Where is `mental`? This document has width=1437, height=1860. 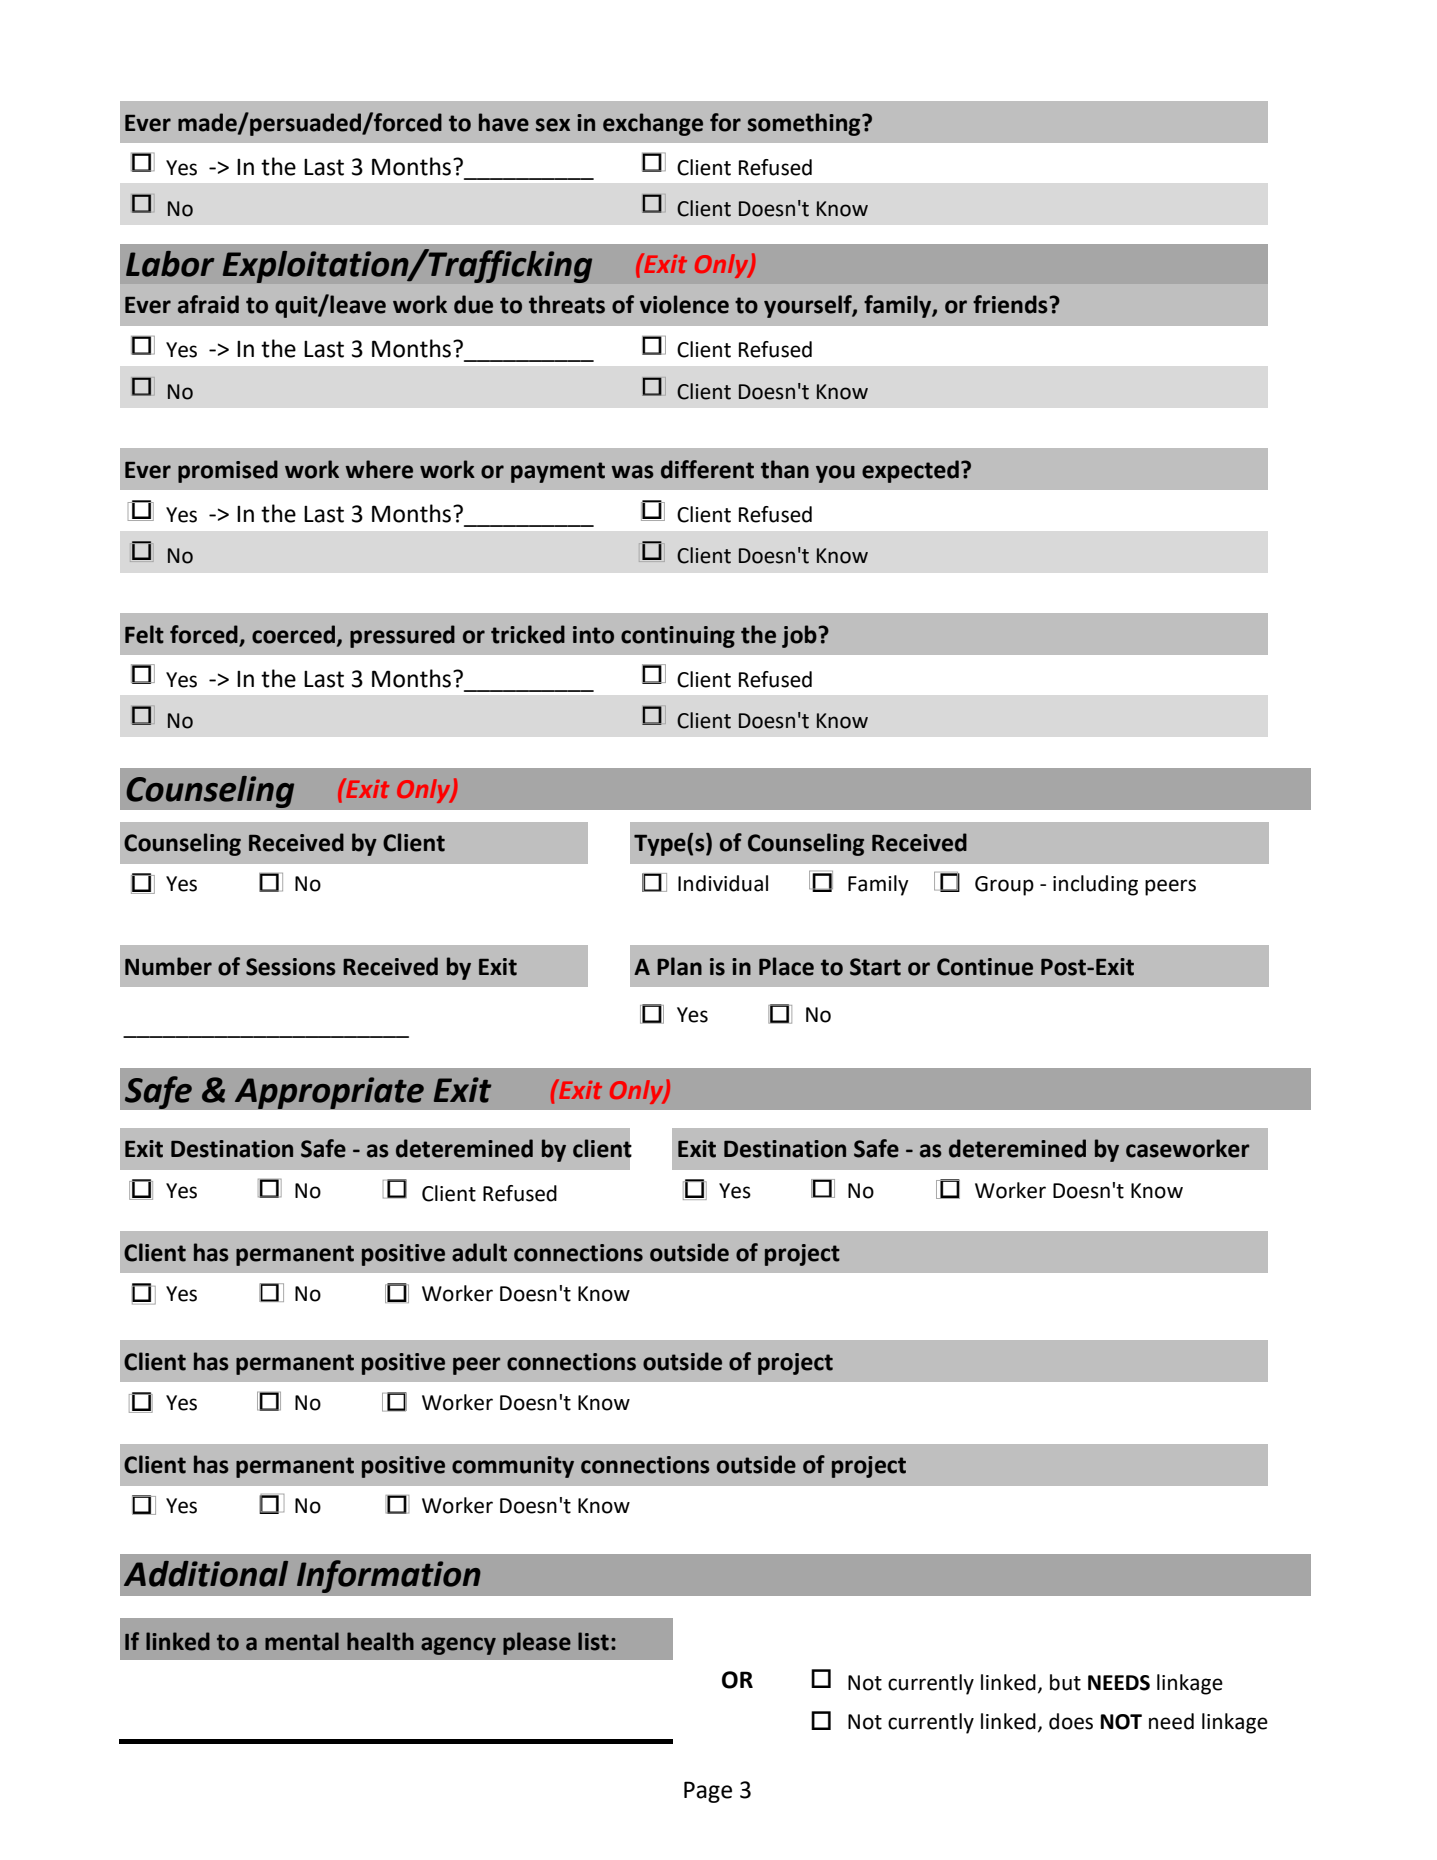
mental is located at coordinates (302, 1641).
